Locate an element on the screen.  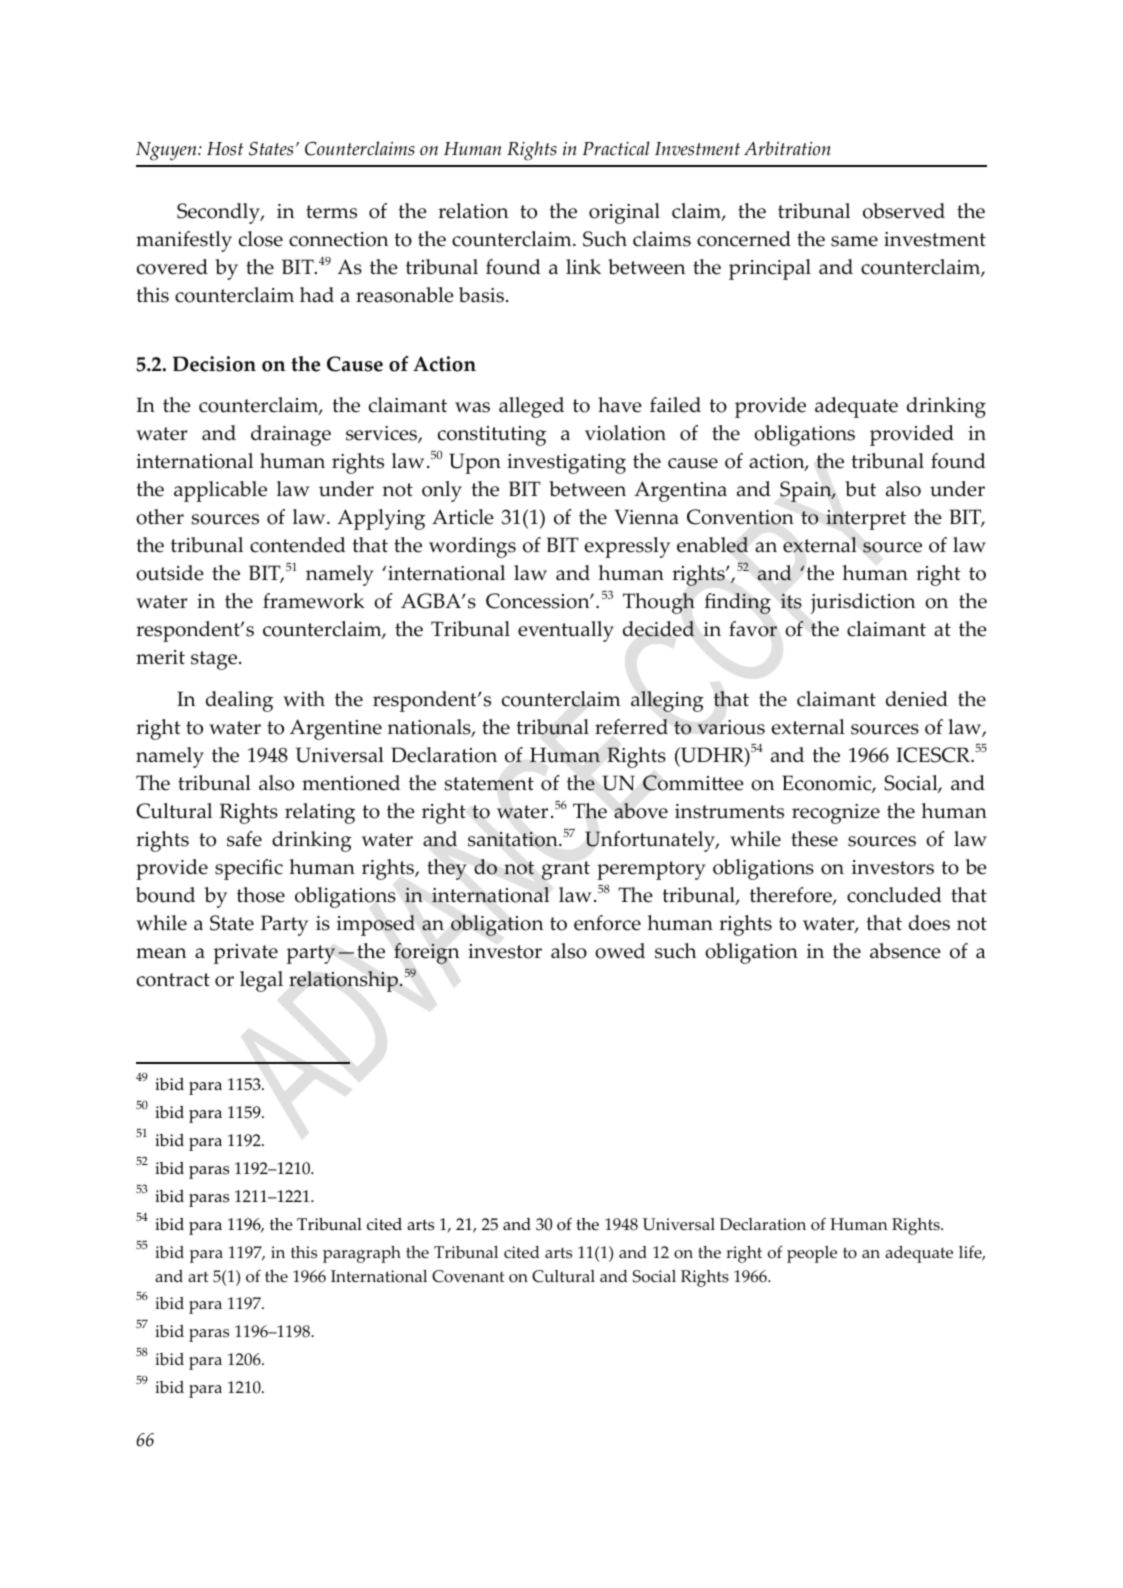
Arbitration is located at coordinates (787, 148).
